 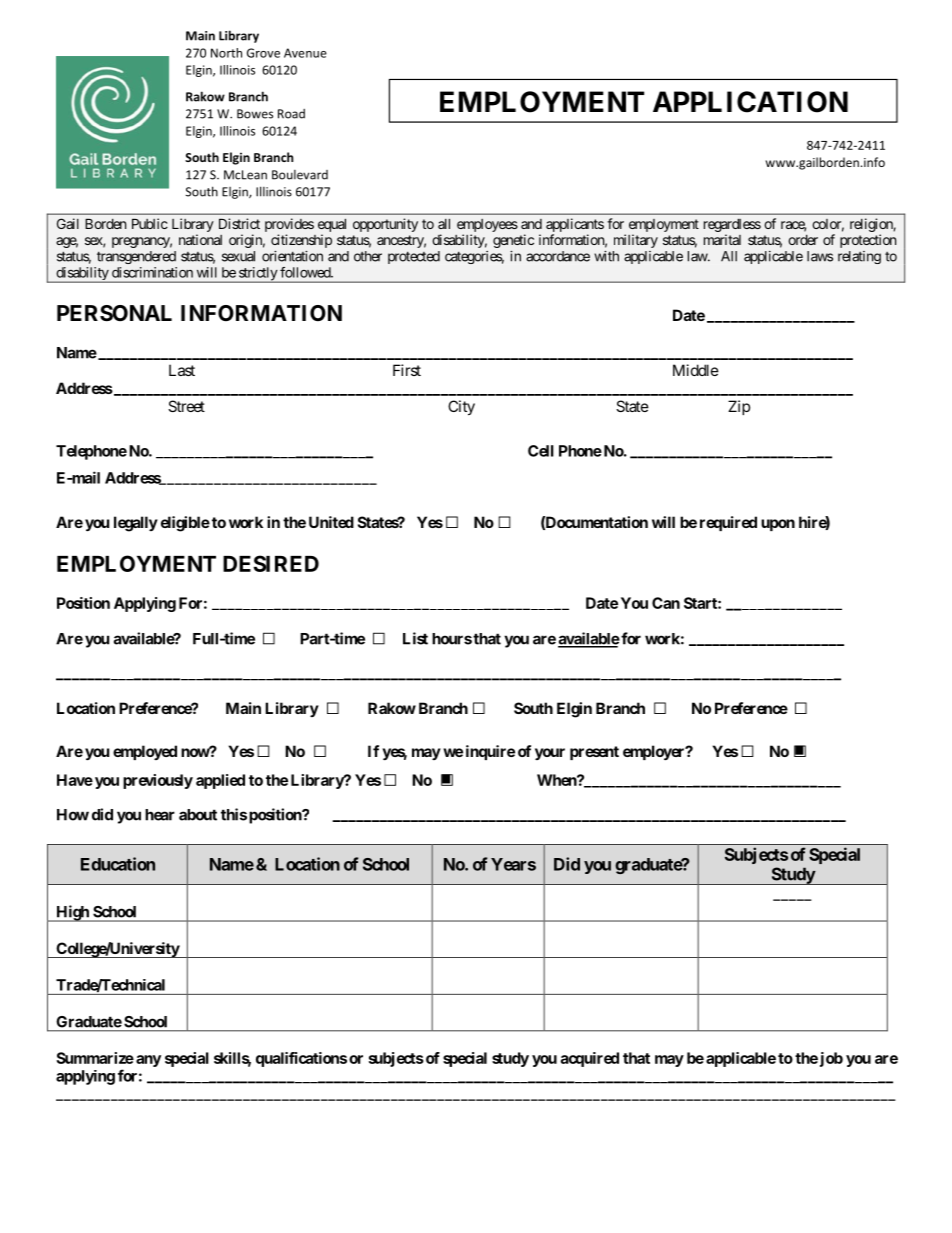 What do you see at coordinates (145, 752) in the screenshot?
I see `employed` at bounding box center [145, 752].
